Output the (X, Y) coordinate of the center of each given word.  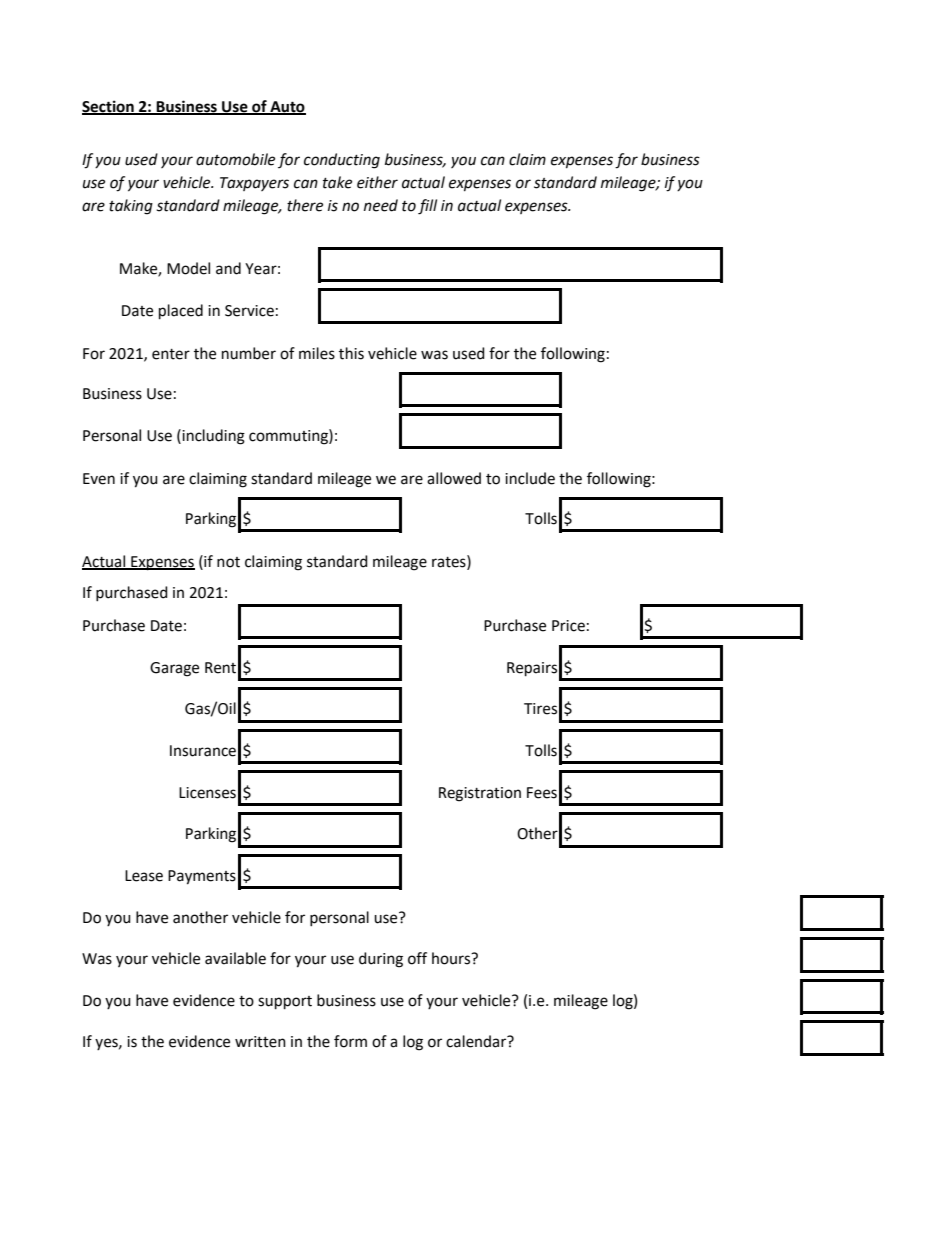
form (350, 1041)
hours (452, 958)
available (235, 958)
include (530, 478)
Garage (174, 669)
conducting (342, 161)
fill (427, 207)
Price (568, 626)
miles (317, 353)
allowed (454, 478)
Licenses (207, 793)
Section (109, 107)
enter (171, 354)
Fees (542, 793)
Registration (480, 794)
